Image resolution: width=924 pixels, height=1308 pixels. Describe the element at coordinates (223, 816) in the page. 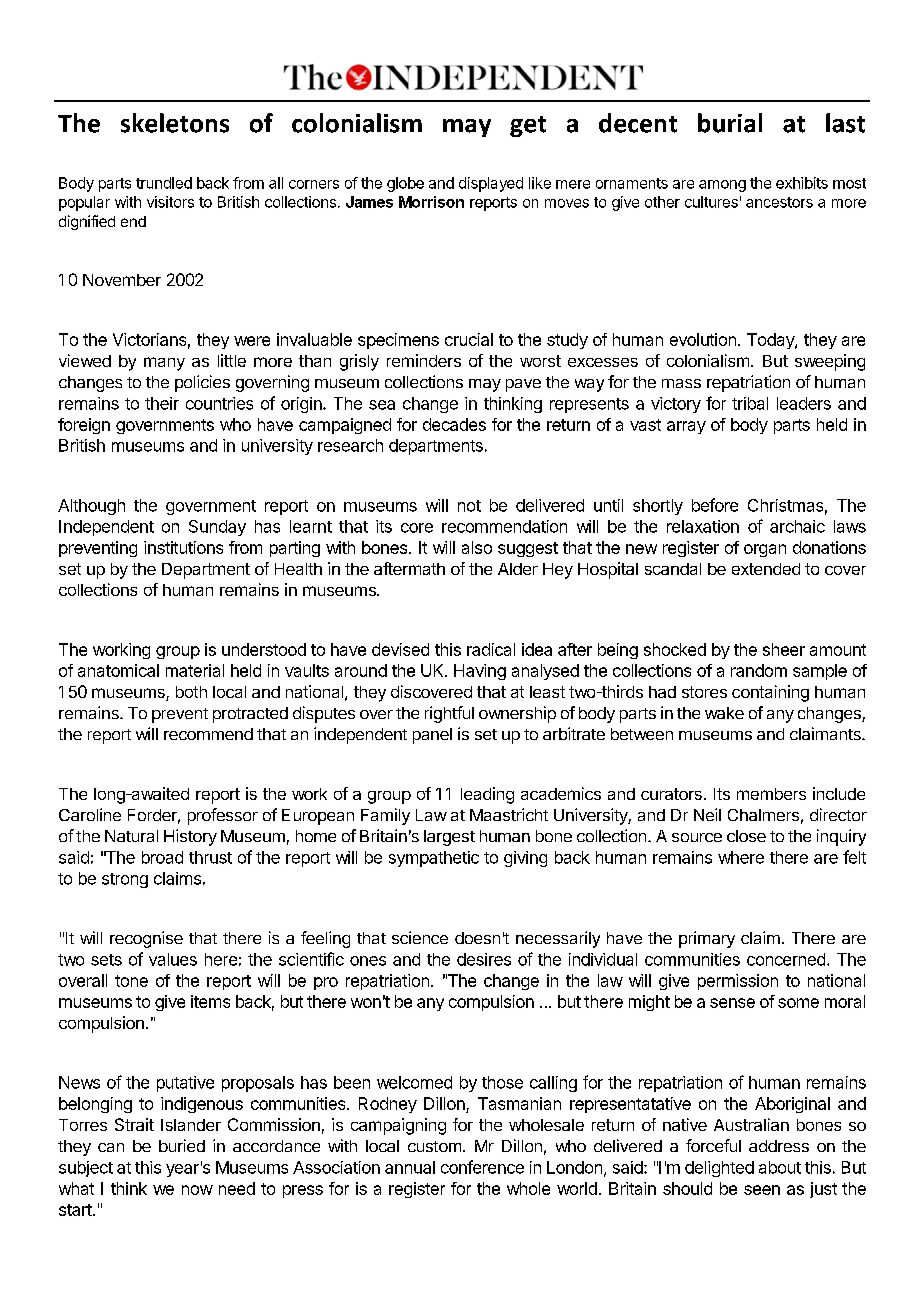

I see `professor` at that location.
